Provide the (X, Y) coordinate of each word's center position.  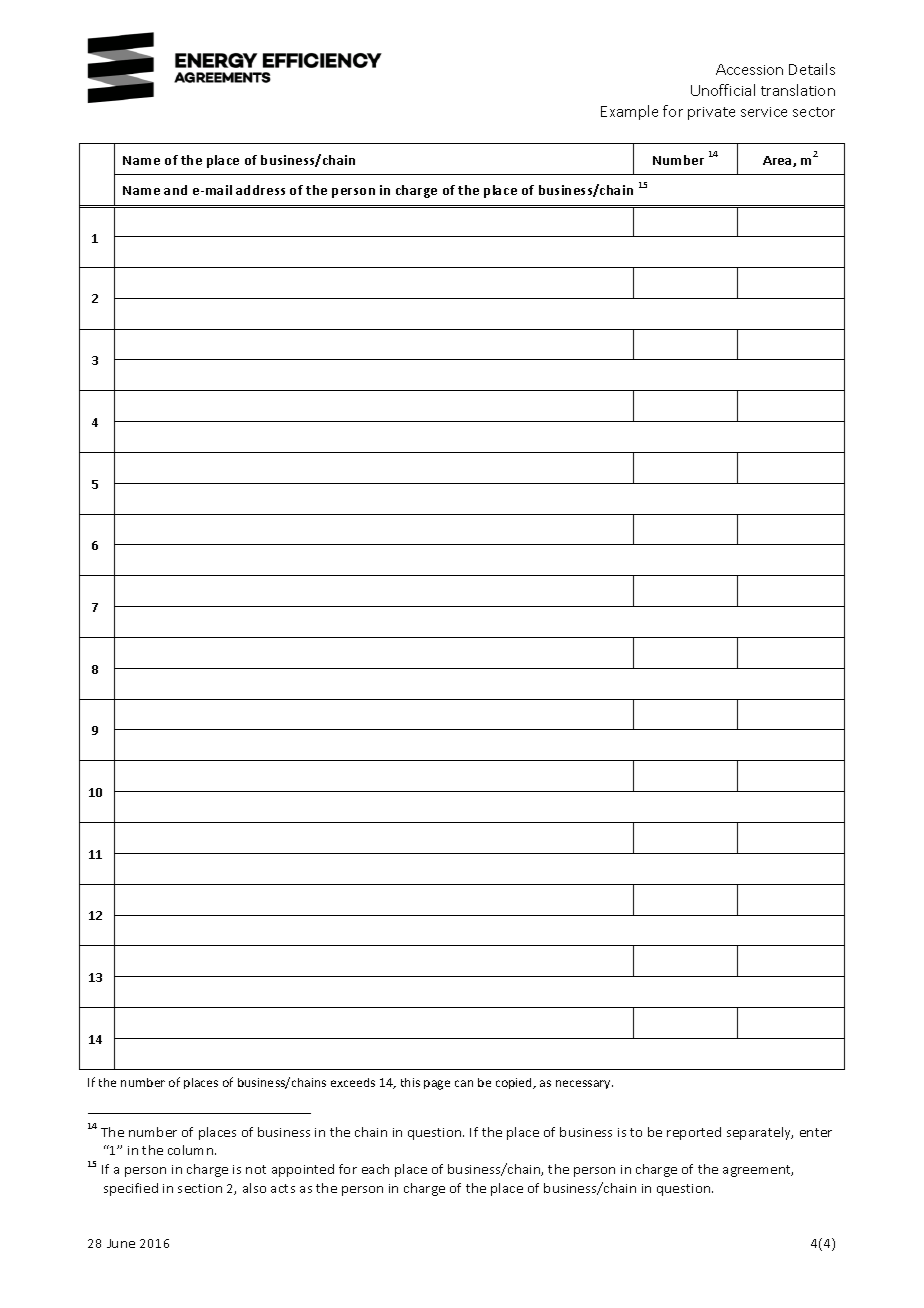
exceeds (353, 1082)
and (175, 190)
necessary (584, 1084)
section (200, 1188)
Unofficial (723, 90)
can (464, 1083)
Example (629, 112)
